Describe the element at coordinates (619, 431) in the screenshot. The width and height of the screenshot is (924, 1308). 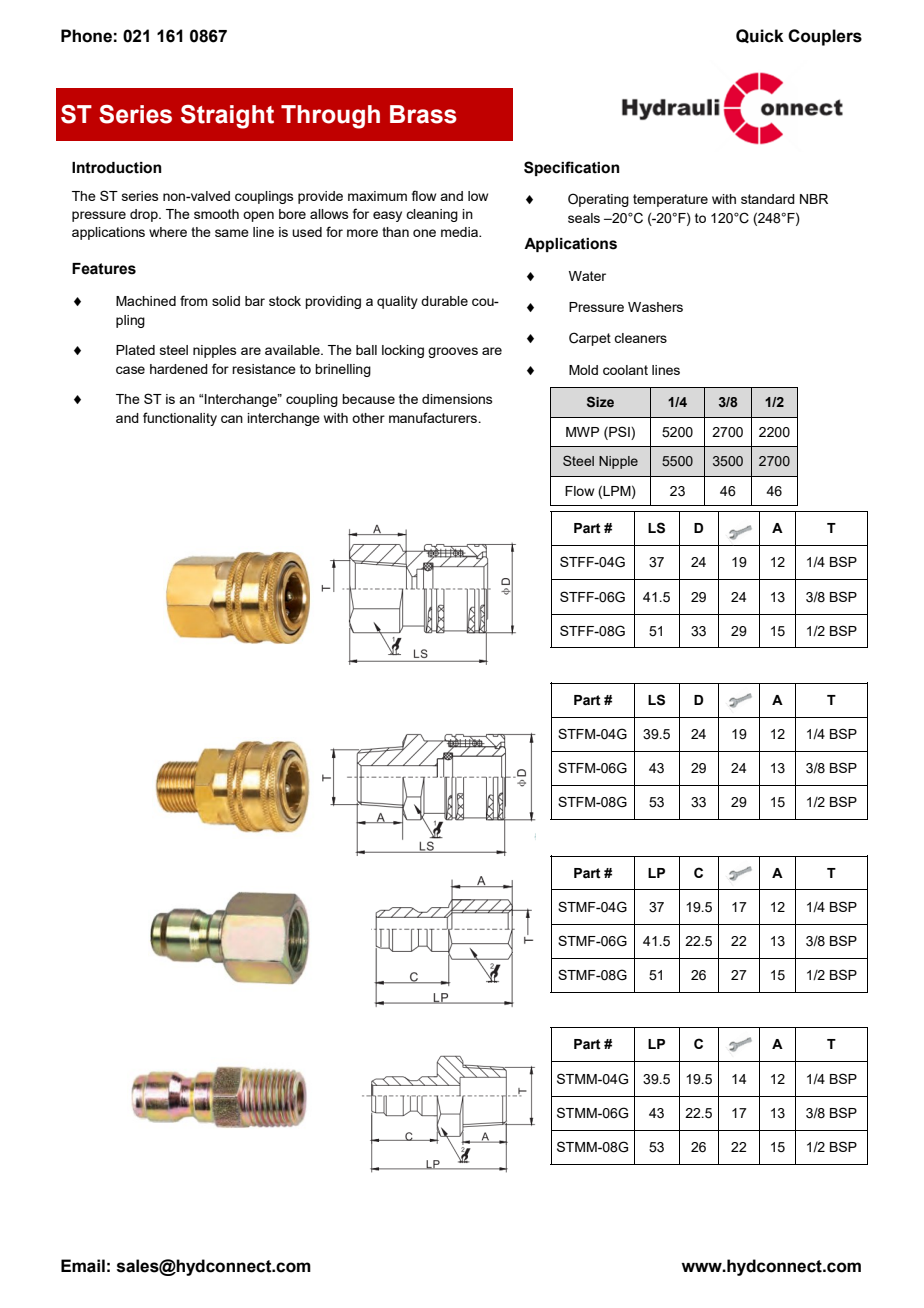
I see `PSI` at that location.
